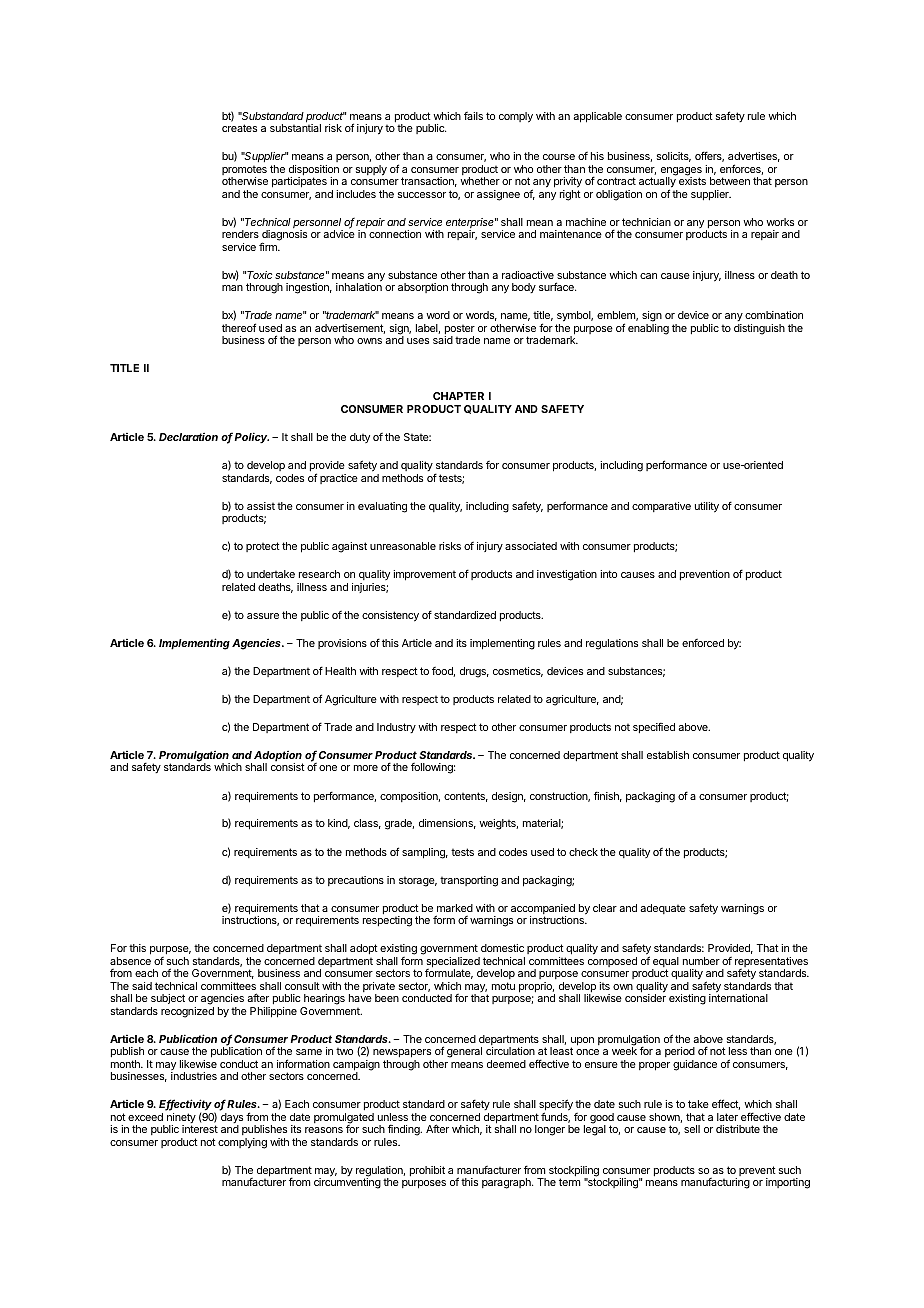 The image size is (924, 1308). What do you see at coordinates (263, 616) in the image?
I see `assure` at bounding box center [263, 616].
